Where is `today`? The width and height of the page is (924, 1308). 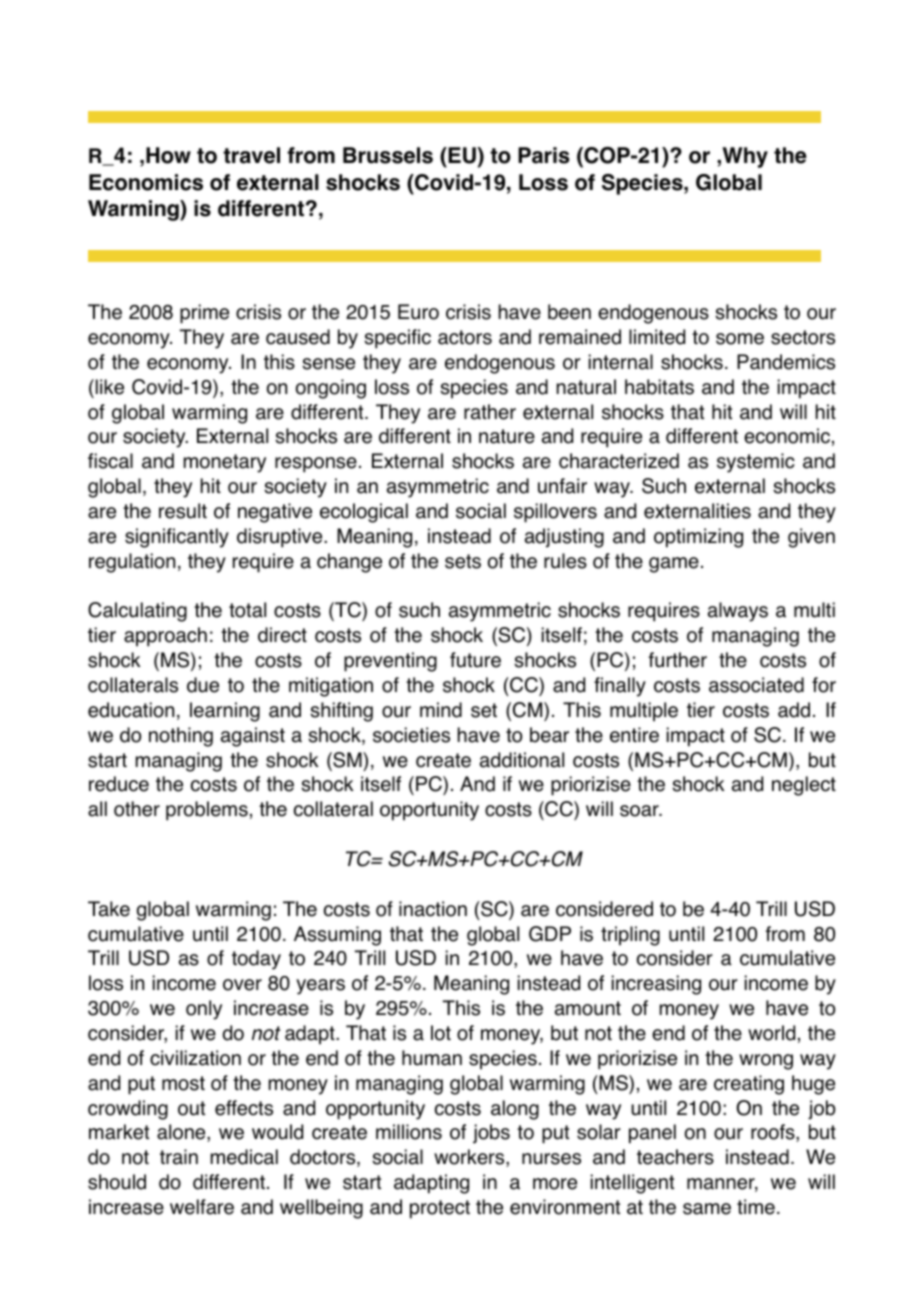 today is located at coordinates (256, 960).
